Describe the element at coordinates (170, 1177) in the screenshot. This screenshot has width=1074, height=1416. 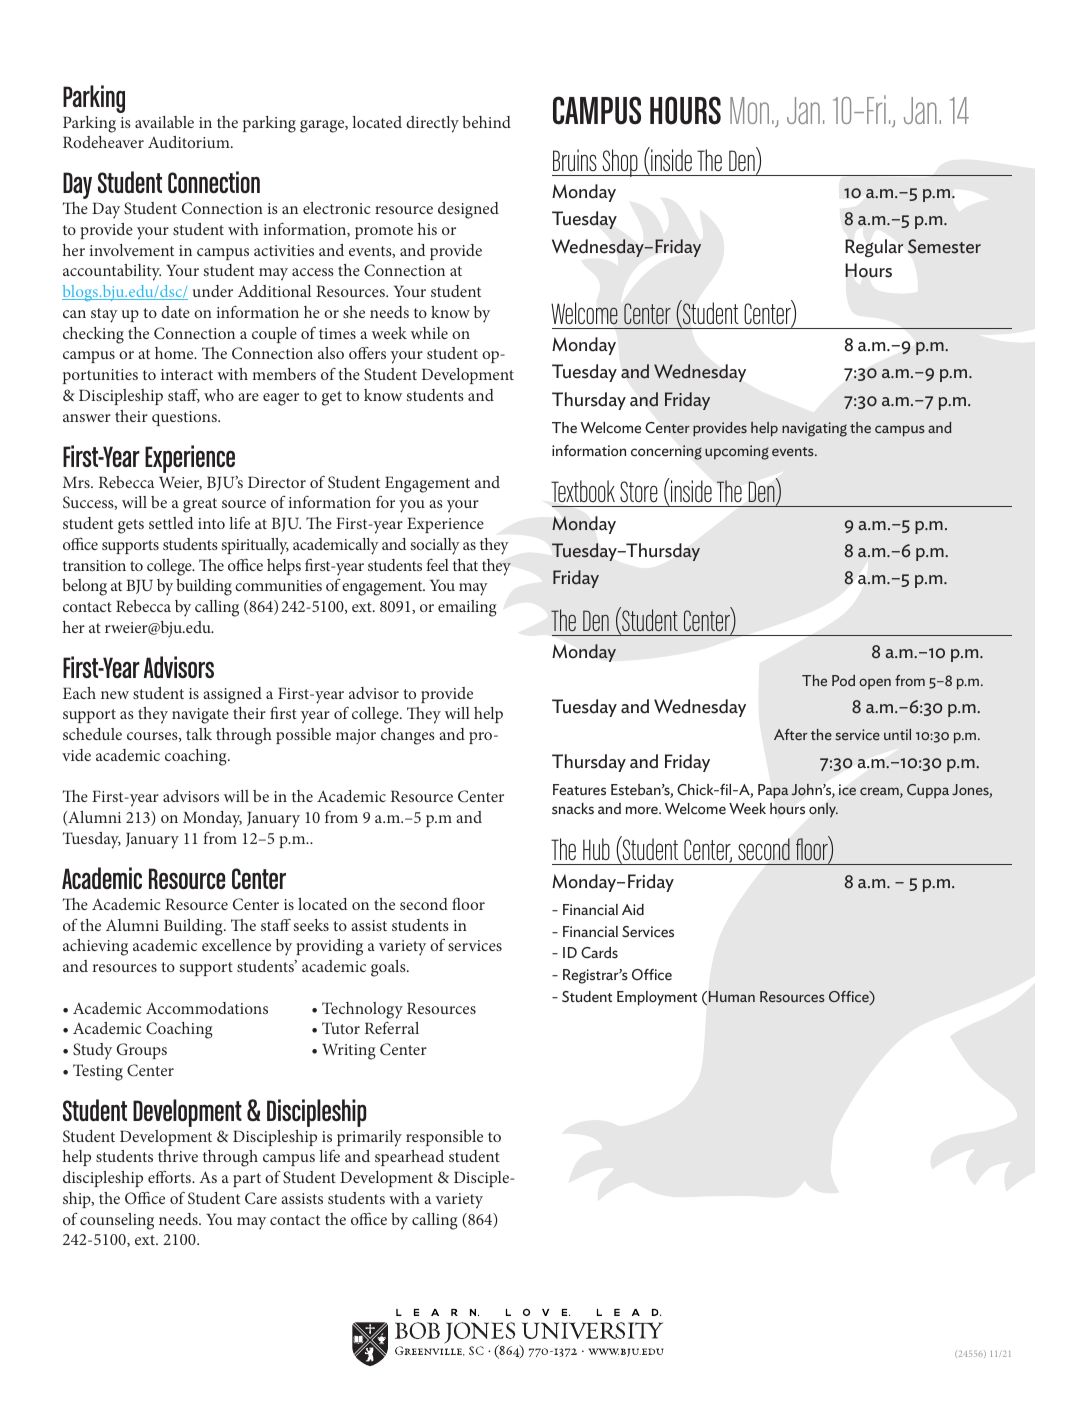
I see `efforts` at that location.
